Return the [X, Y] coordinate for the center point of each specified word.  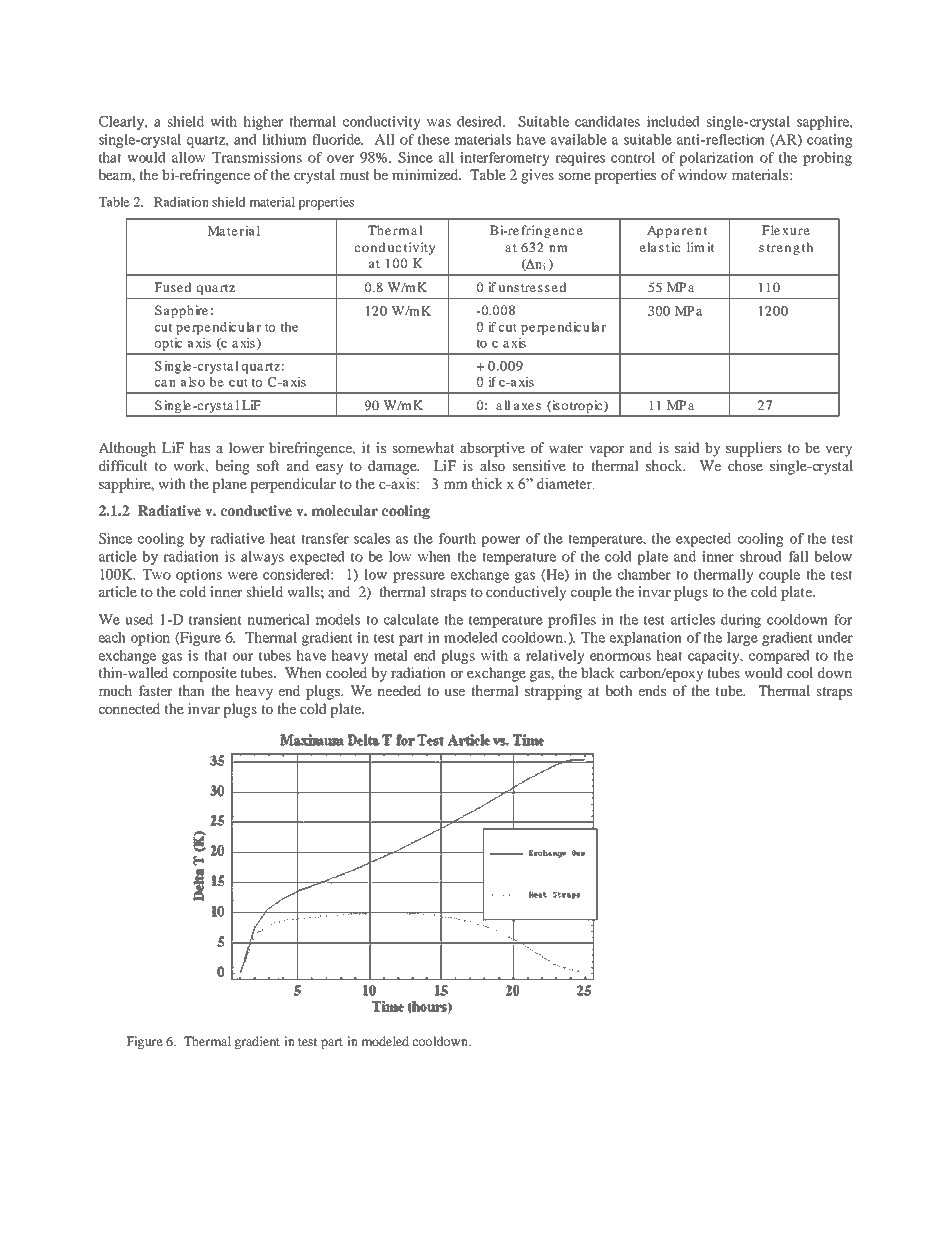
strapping [553, 692]
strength [786, 248]
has [199, 447]
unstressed [532, 287]
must [354, 175]
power [500, 541]
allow [189, 157]
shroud [761, 556]
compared [779, 657]
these [434, 139]
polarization [716, 159]
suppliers [754, 449]
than [191, 690]
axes [527, 406]
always [262, 558]
